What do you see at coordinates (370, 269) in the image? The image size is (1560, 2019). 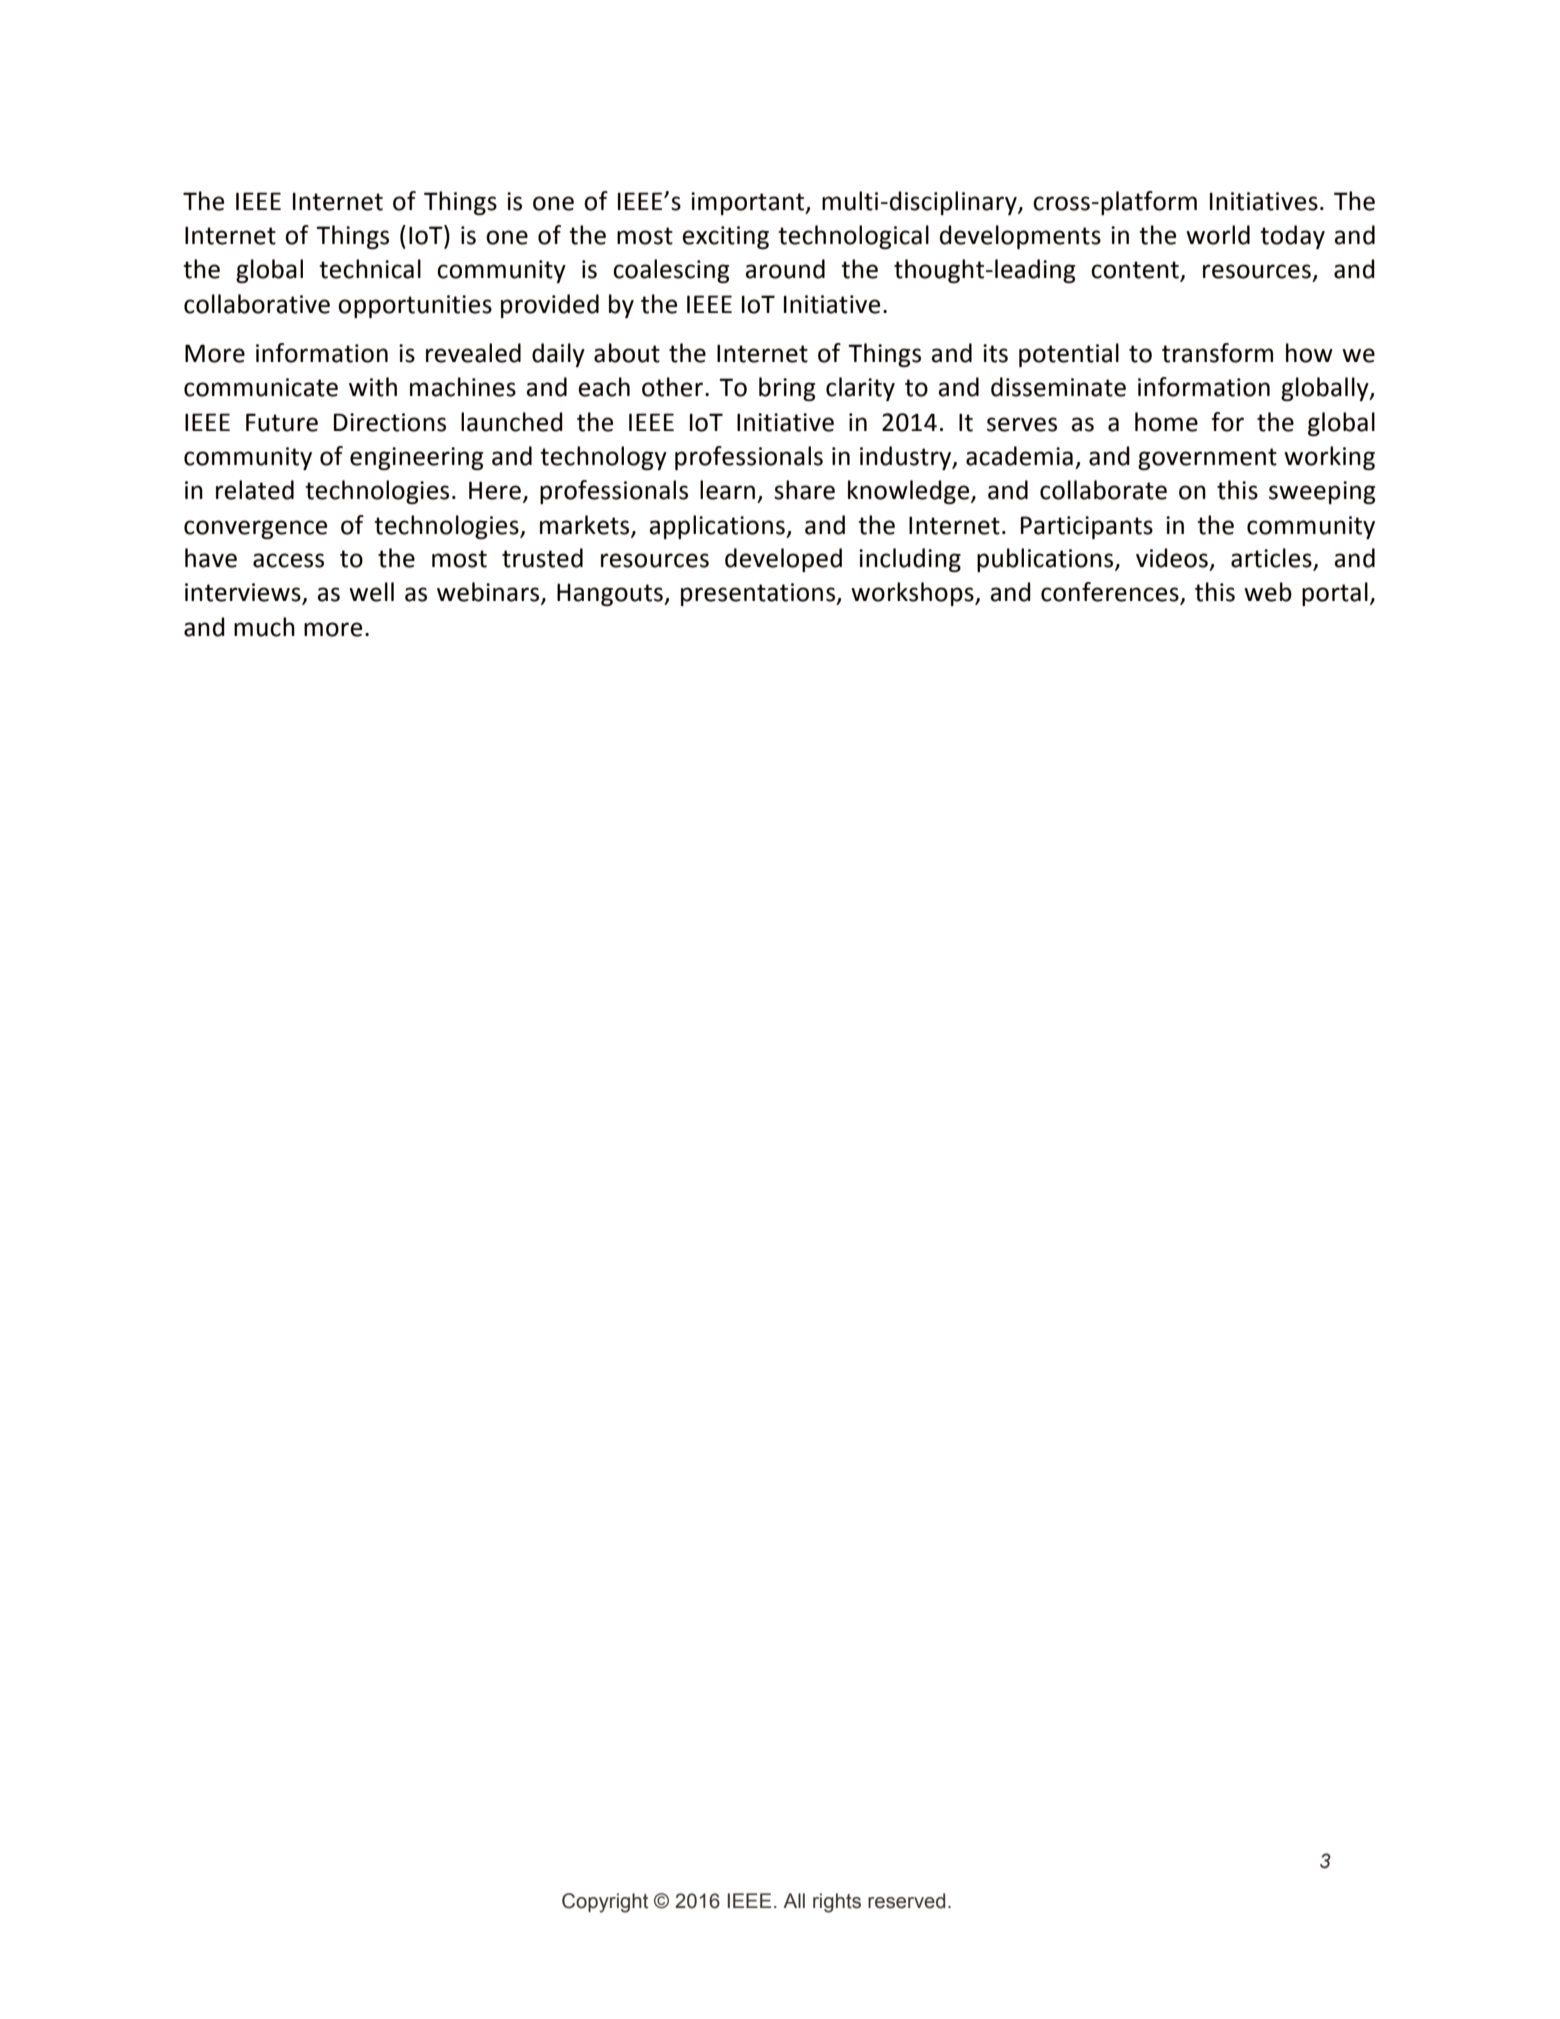 I see `technical` at bounding box center [370, 269].
